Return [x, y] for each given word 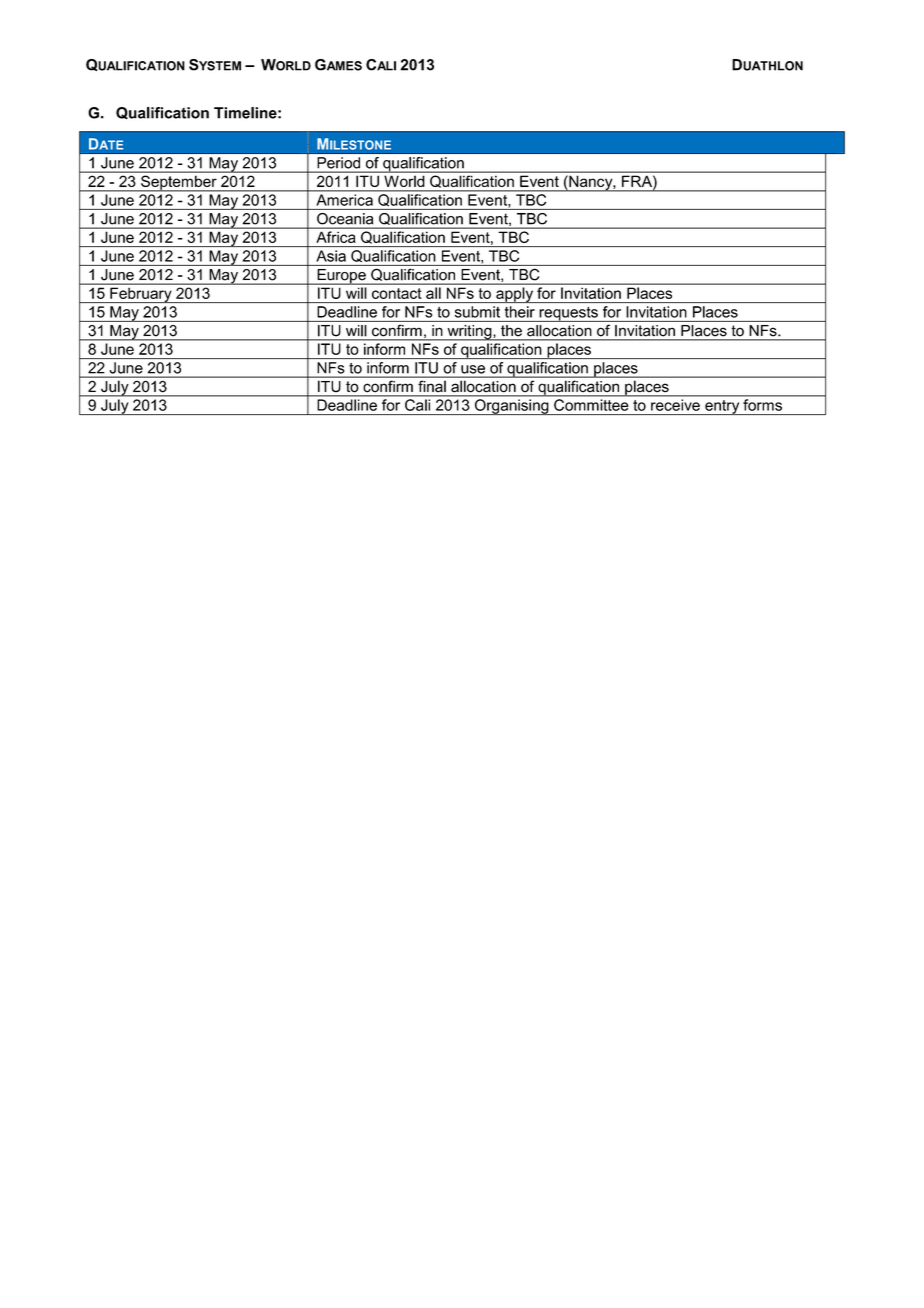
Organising [511, 407]
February [141, 295]
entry [722, 407]
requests [568, 314]
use [473, 369]
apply [514, 295]
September [179, 183]
